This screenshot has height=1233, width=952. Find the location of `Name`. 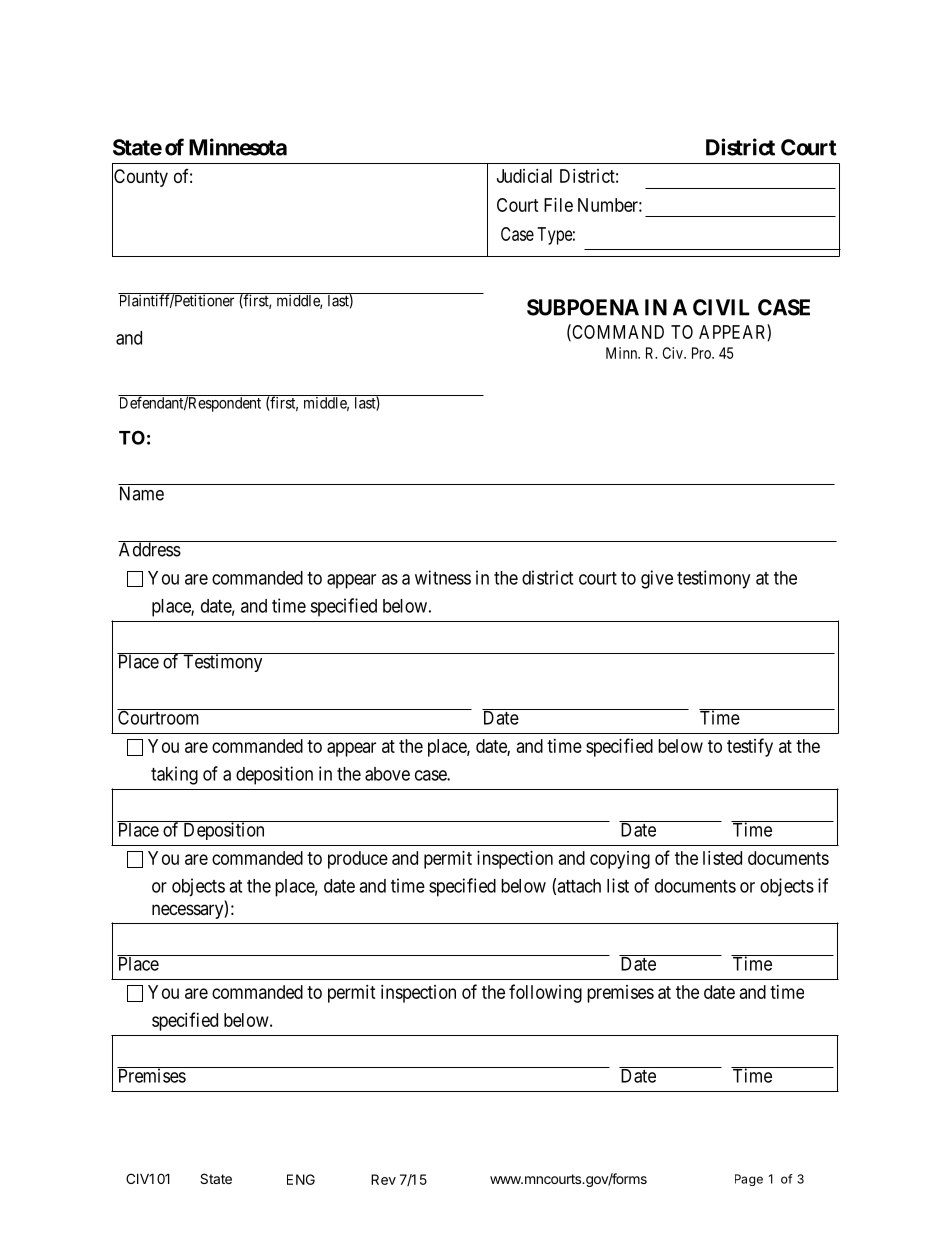

Name is located at coordinates (142, 493).
